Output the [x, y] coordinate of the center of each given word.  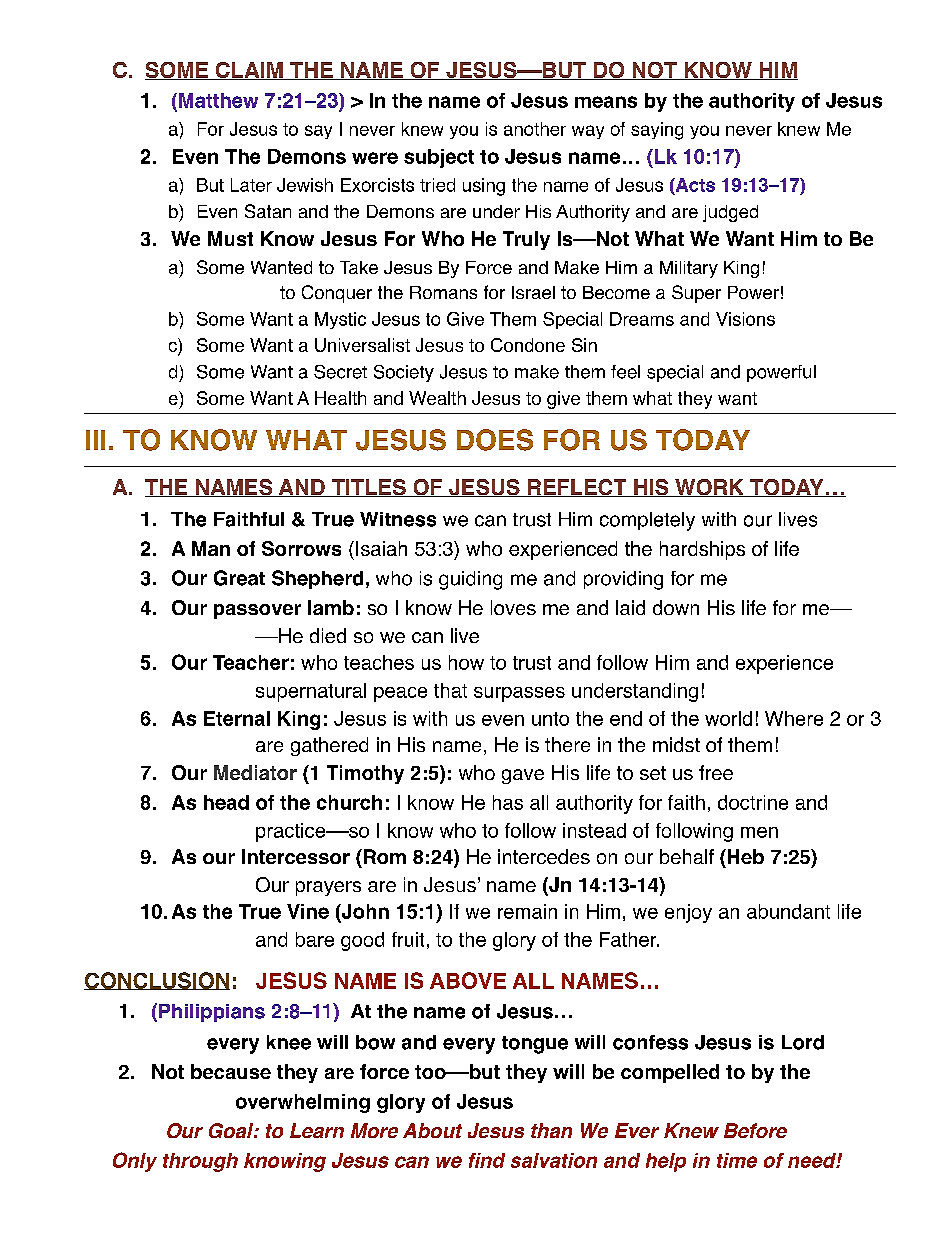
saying [657, 131]
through [200, 1162]
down [676, 607]
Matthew [218, 100]
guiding [470, 580]
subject [439, 158]
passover [257, 611]
